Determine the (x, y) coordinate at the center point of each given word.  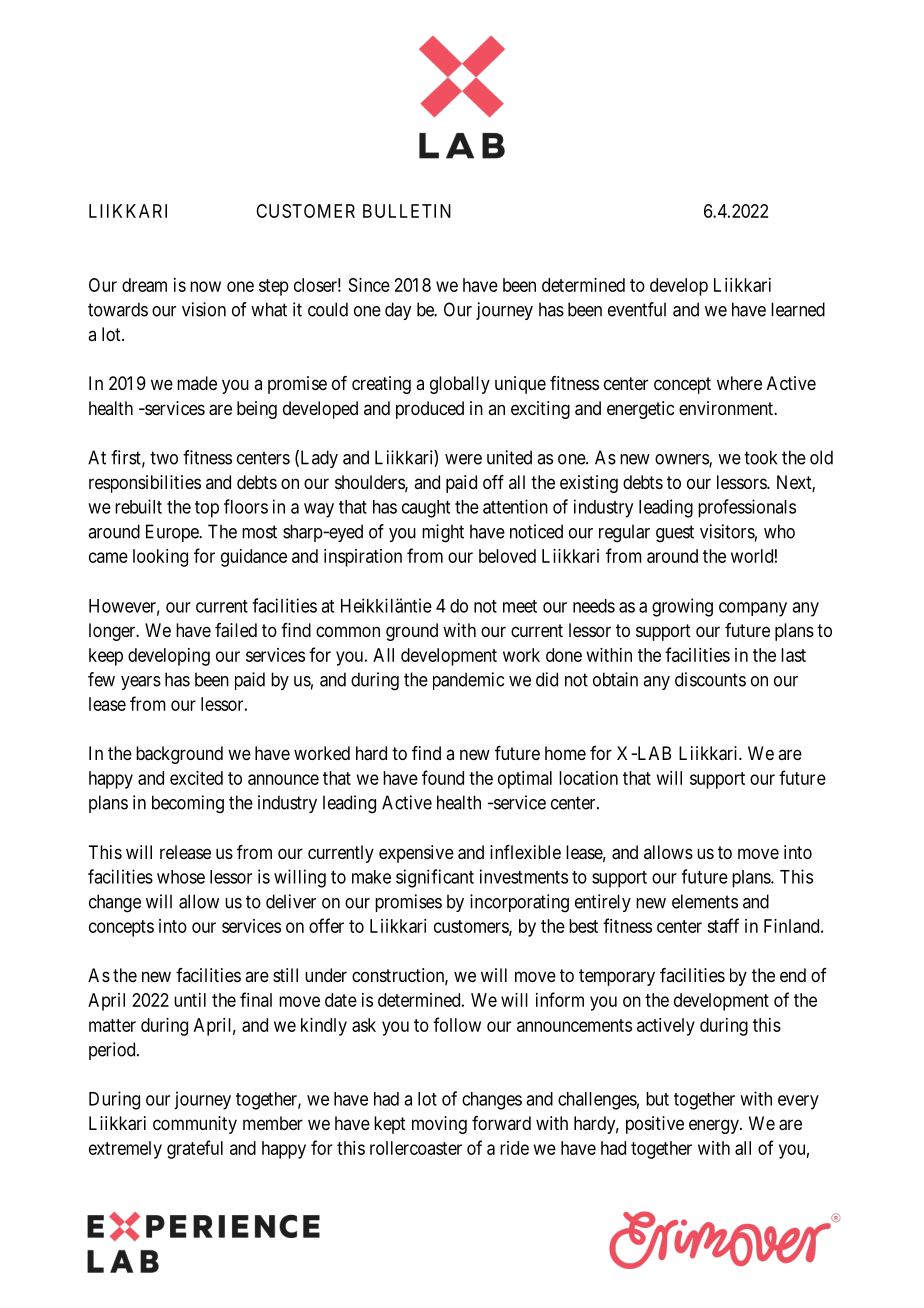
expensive (416, 854)
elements (705, 901)
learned (798, 309)
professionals (747, 508)
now (205, 286)
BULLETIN (407, 211)
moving (439, 1125)
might (443, 533)
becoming (188, 804)
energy (715, 1126)
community (195, 1125)
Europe (173, 533)
